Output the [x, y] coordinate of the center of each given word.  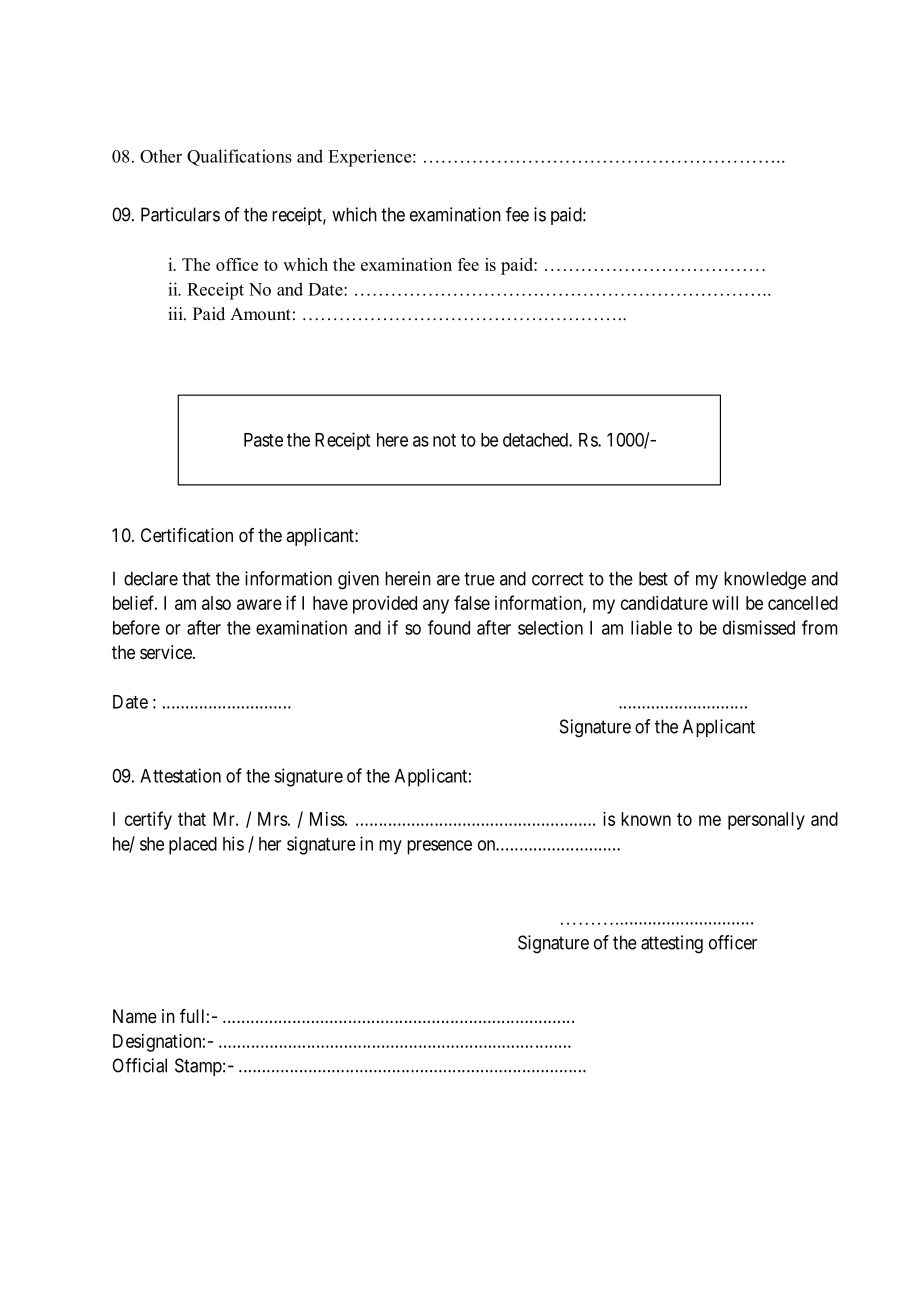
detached [536, 440]
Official [139, 1065]
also [216, 603]
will [725, 603]
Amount [260, 314]
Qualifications [239, 157]
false [472, 602]
